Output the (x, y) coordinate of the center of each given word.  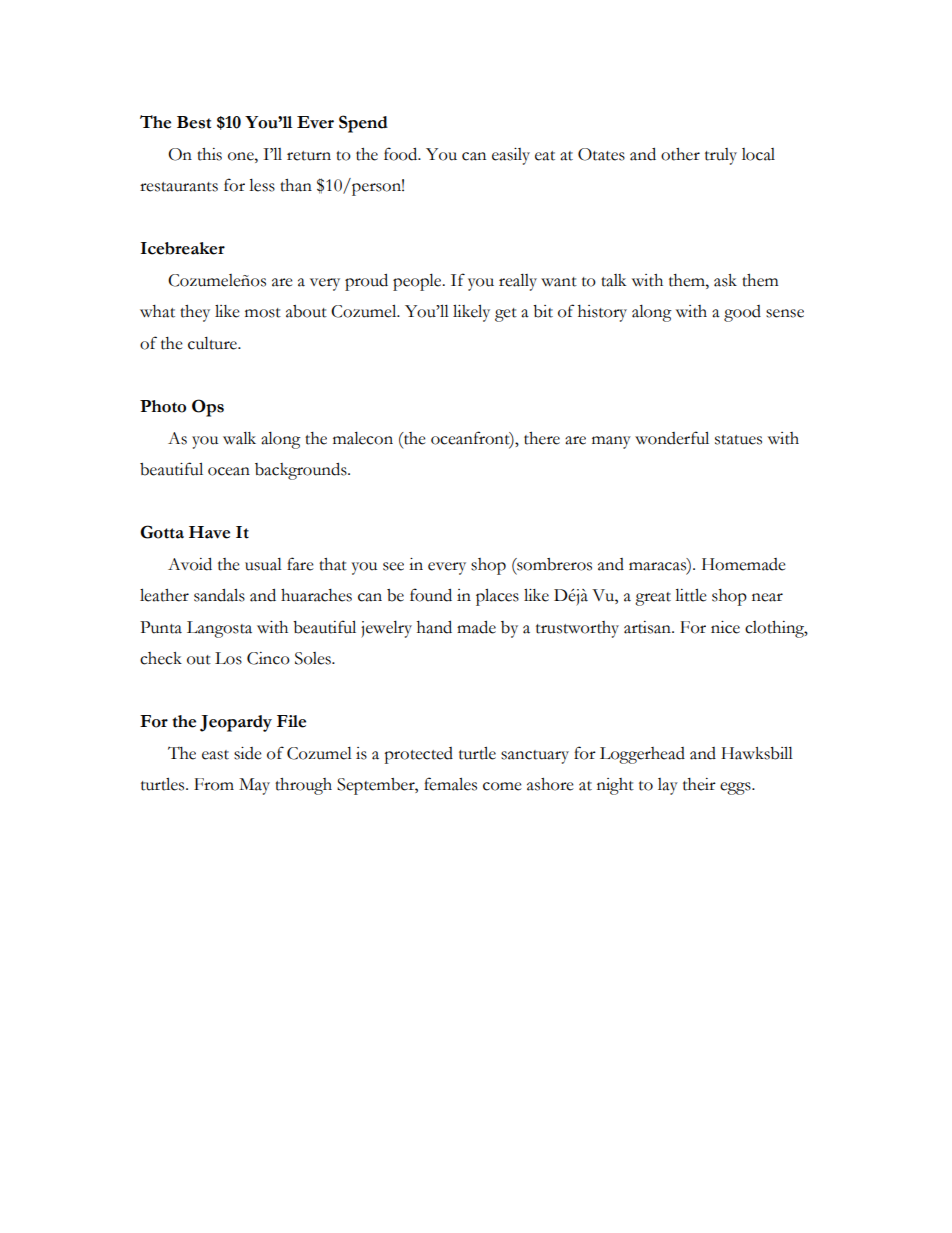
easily (511, 156)
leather (164, 595)
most (263, 313)
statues (738, 440)
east (215, 755)
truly (721, 156)
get (506, 315)
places (497, 597)
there (542, 438)
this (209, 154)
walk (239, 438)
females (450, 784)
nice (725, 627)
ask (725, 280)
